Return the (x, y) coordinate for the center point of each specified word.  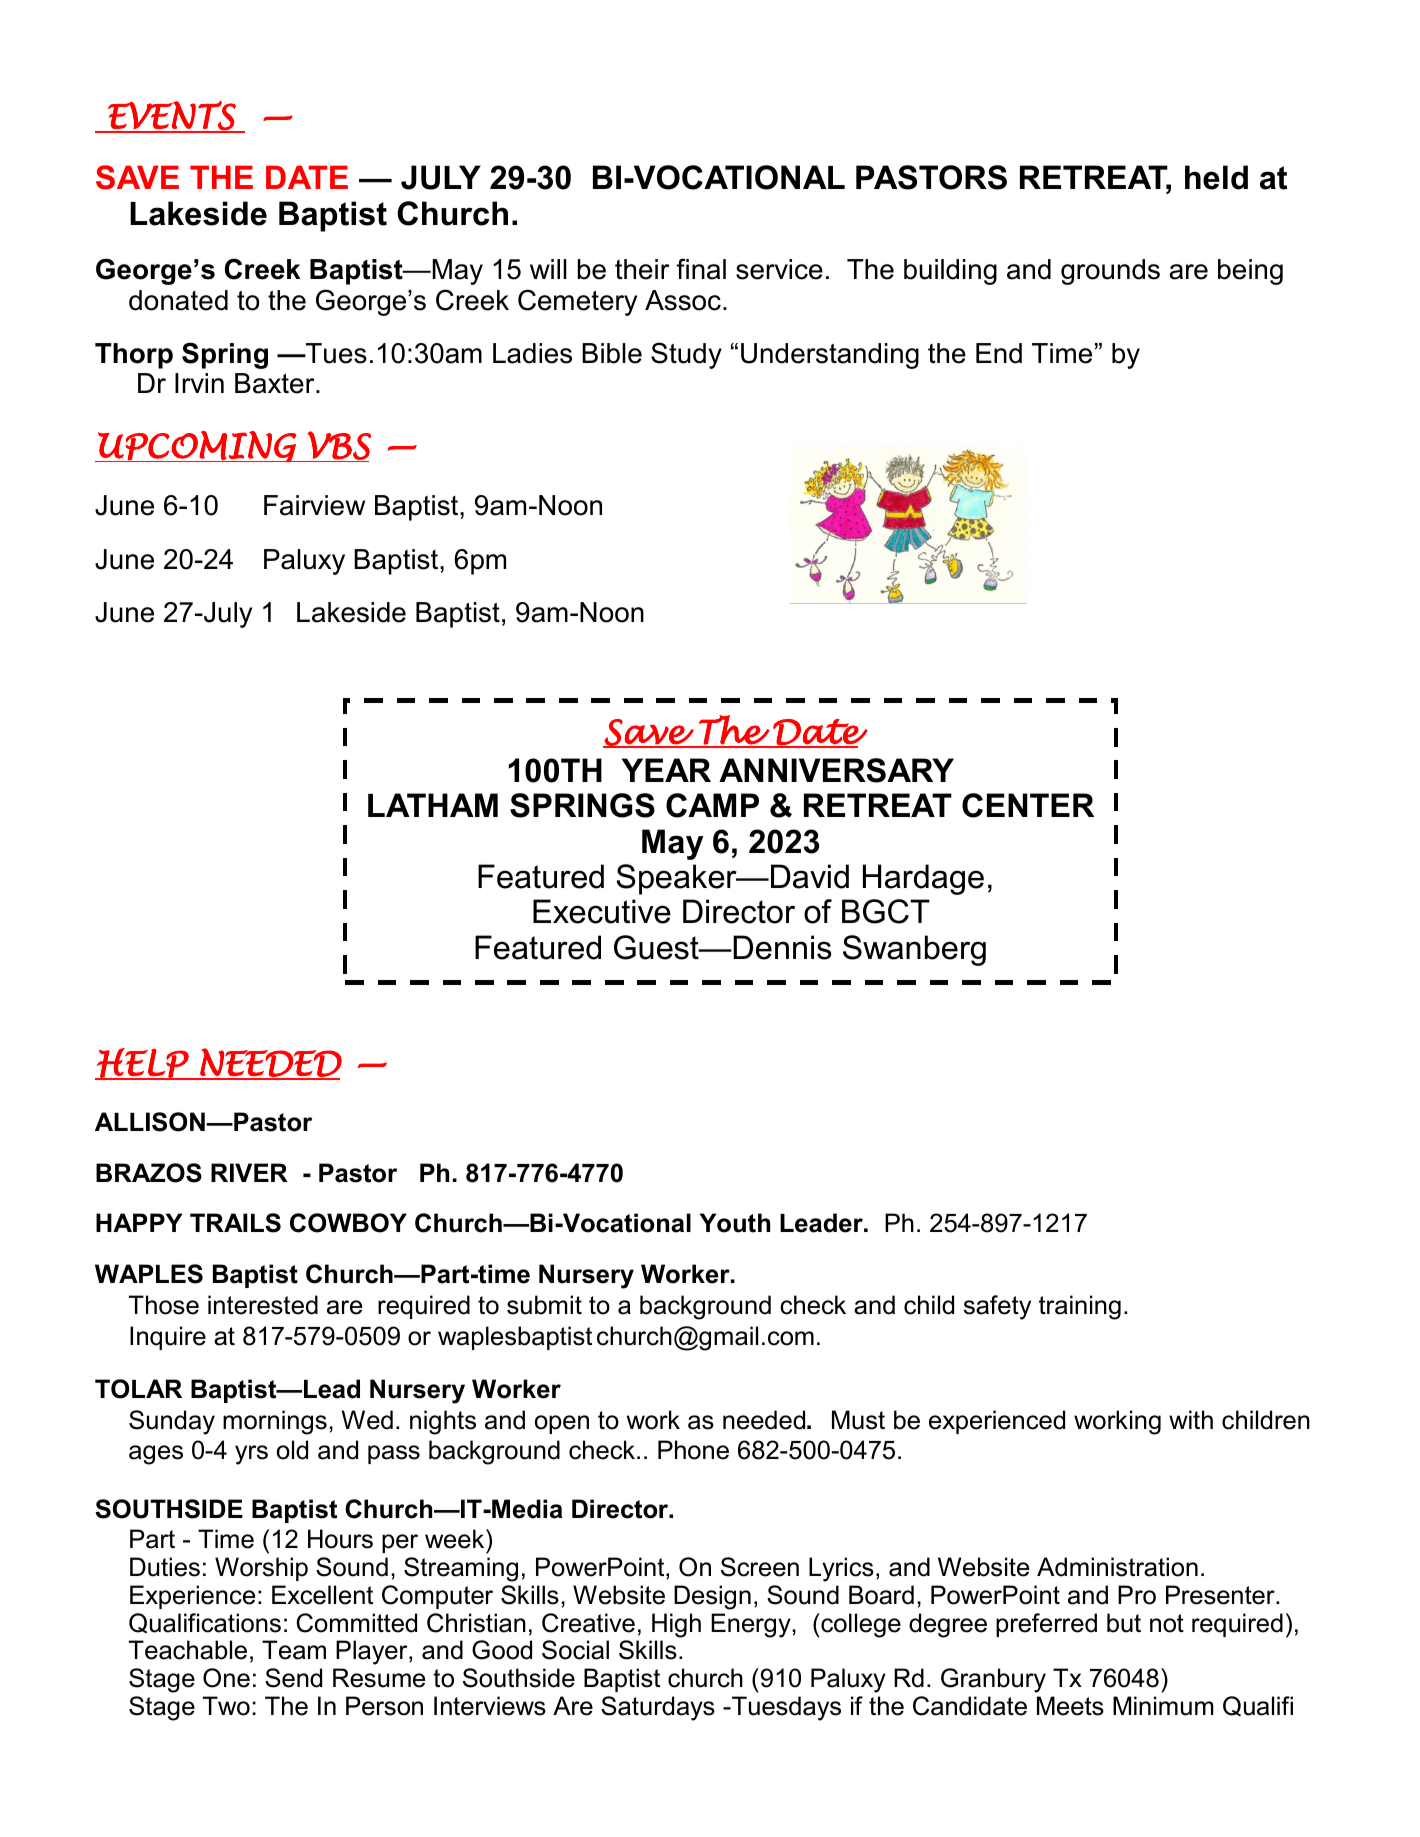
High (676, 1625)
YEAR (666, 770)
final (701, 269)
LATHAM (433, 805)
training (1080, 1307)
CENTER (1028, 805)
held (1216, 177)
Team (294, 1650)
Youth (735, 1223)
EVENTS (172, 116)
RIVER (249, 1172)
